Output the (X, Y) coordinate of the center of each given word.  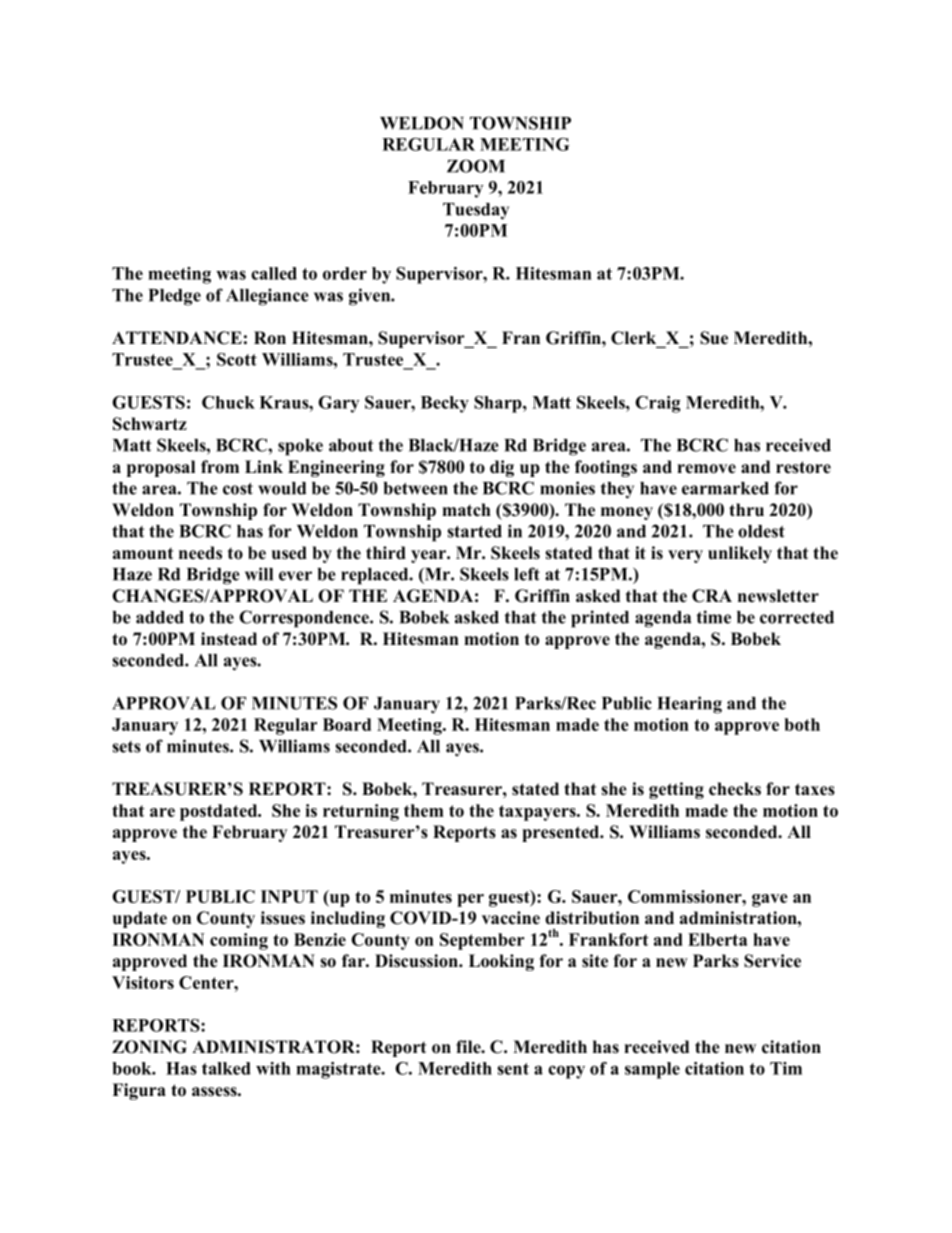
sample (652, 1070)
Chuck (228, 402)
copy (566, 1072)
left (527, 574)
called (274, 273)
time (713, 617)
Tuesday (476, 211)
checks (735, 789)
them (424, 810)
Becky (445, 404)
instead (229, 639)
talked (226, 1068)
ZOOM (476, 166)
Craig (658, 404)
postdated (220, 812)
